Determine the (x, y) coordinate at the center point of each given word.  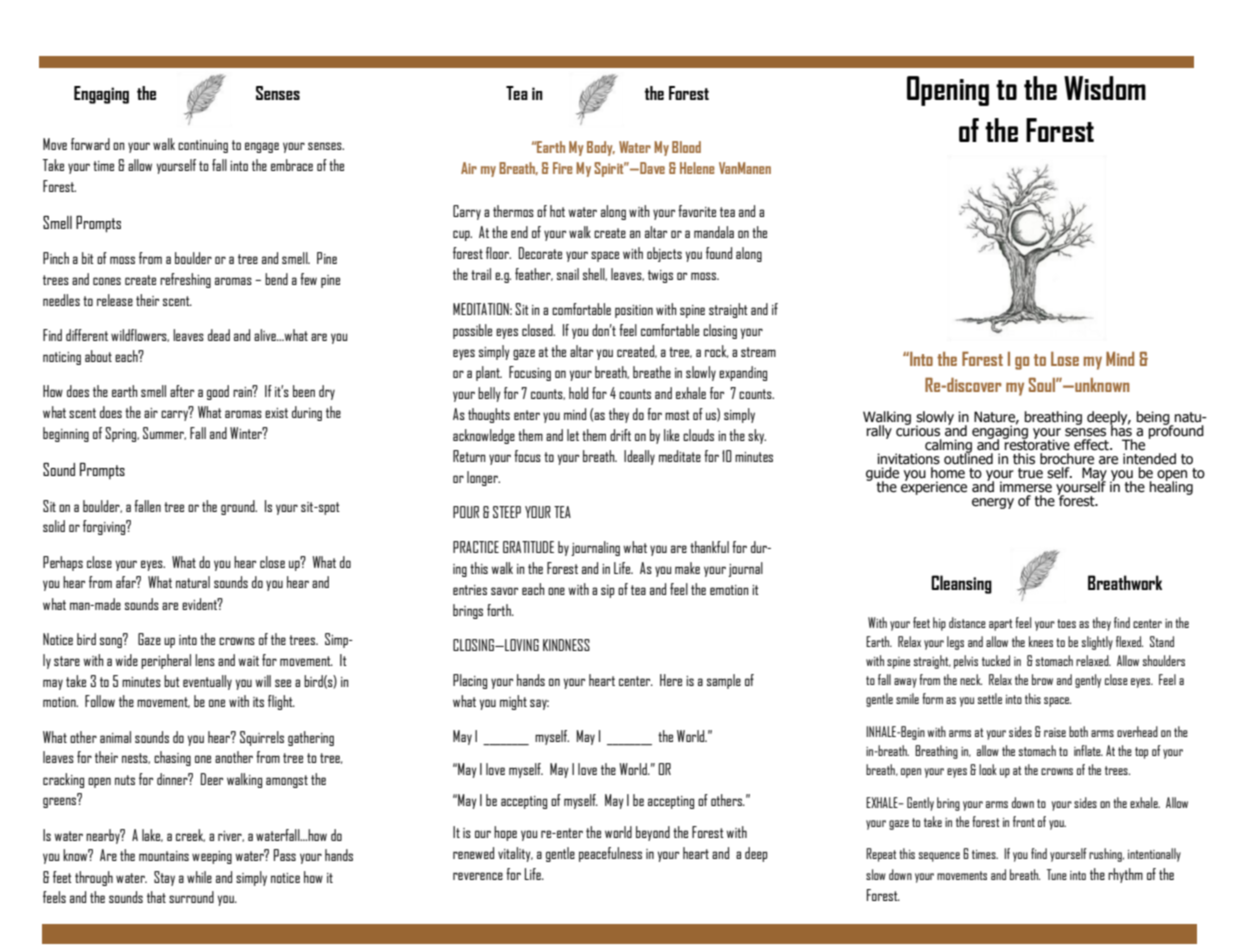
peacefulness (610, 854)
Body (601, 148)
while (199, 877)
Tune (1057, 874)
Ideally (639, 457)
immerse (1026, 487)
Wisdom (1105, 88)
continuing (203, 146)
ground (239, 507)
